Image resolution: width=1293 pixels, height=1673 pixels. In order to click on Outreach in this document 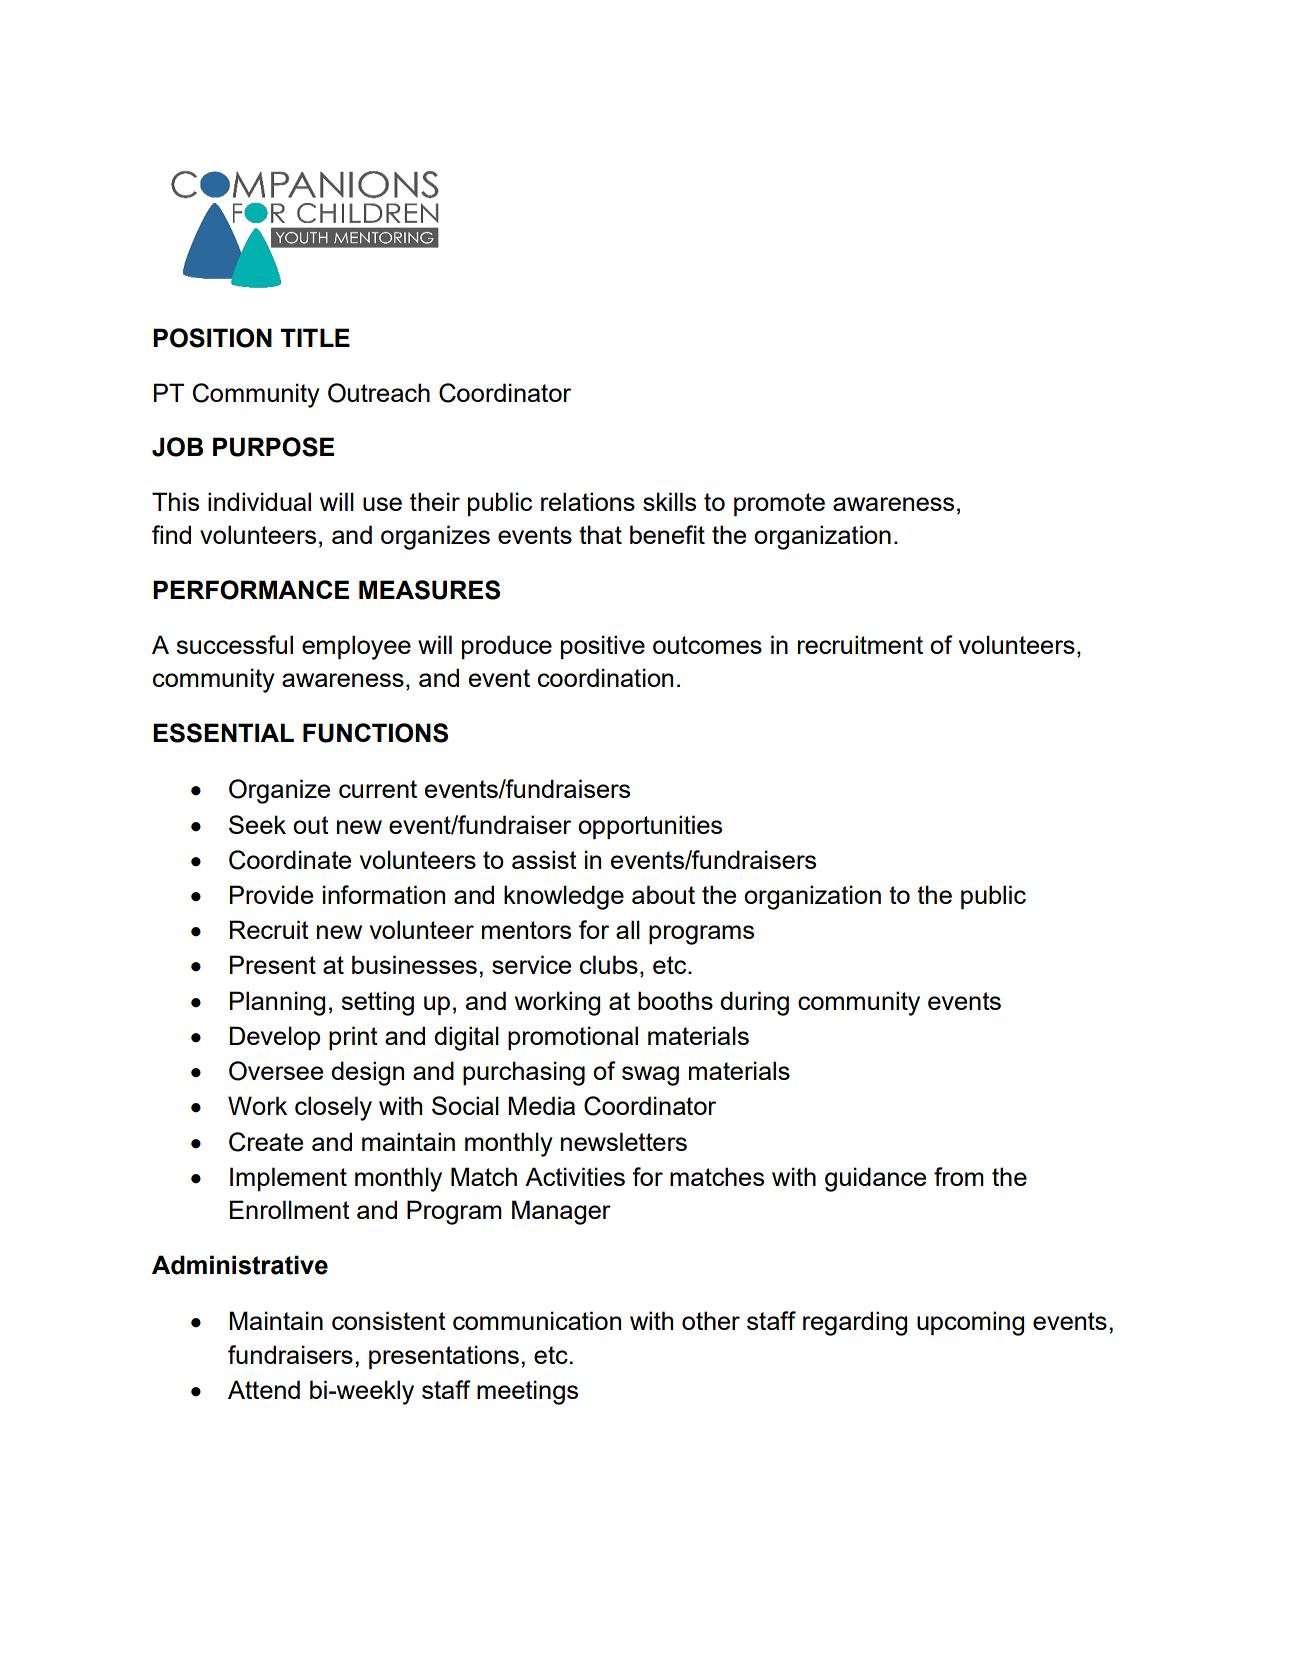, I will do `click(379, 393)`.
